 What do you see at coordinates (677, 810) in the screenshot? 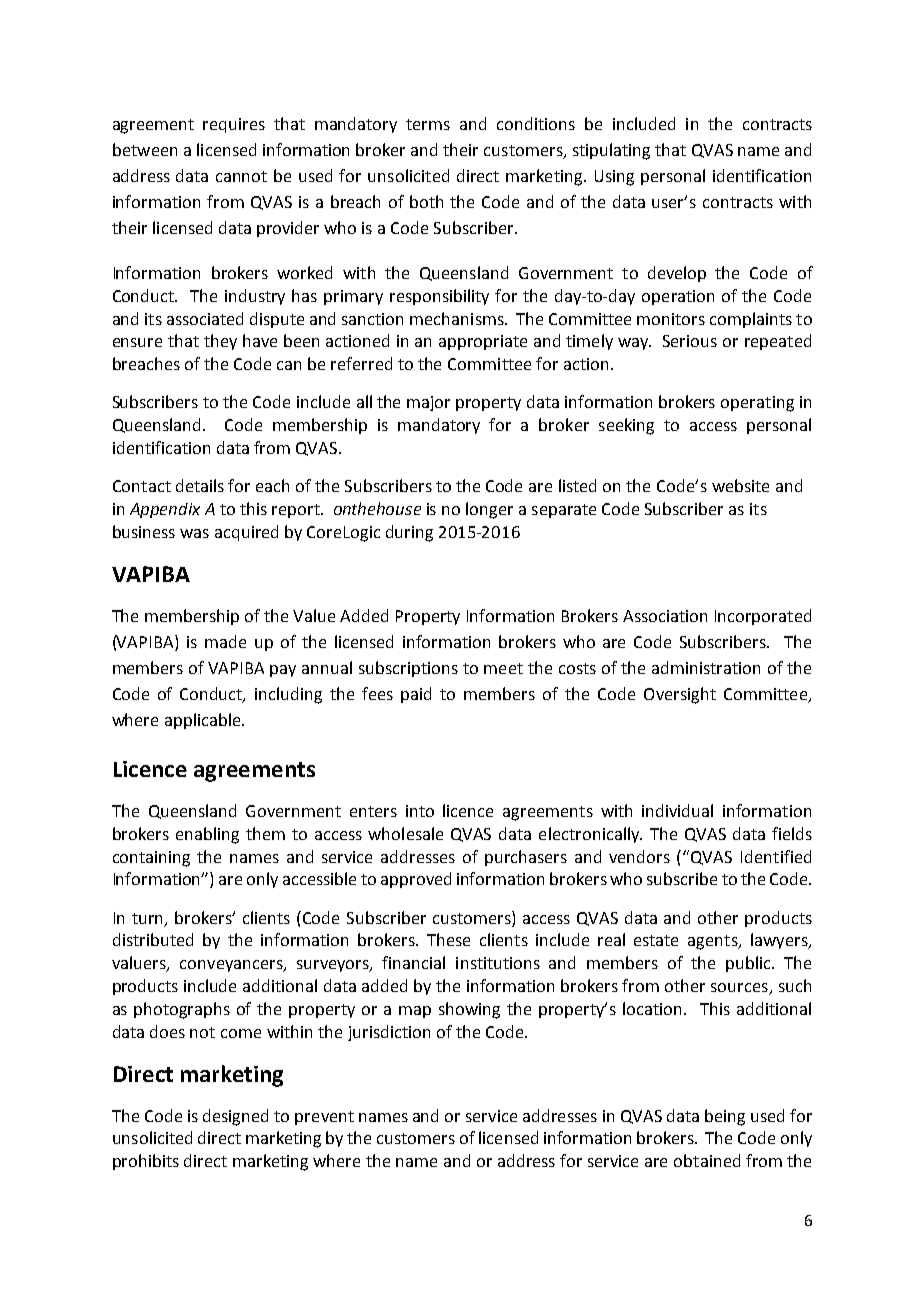
I see `individual` at bounding box center [677, 810].
